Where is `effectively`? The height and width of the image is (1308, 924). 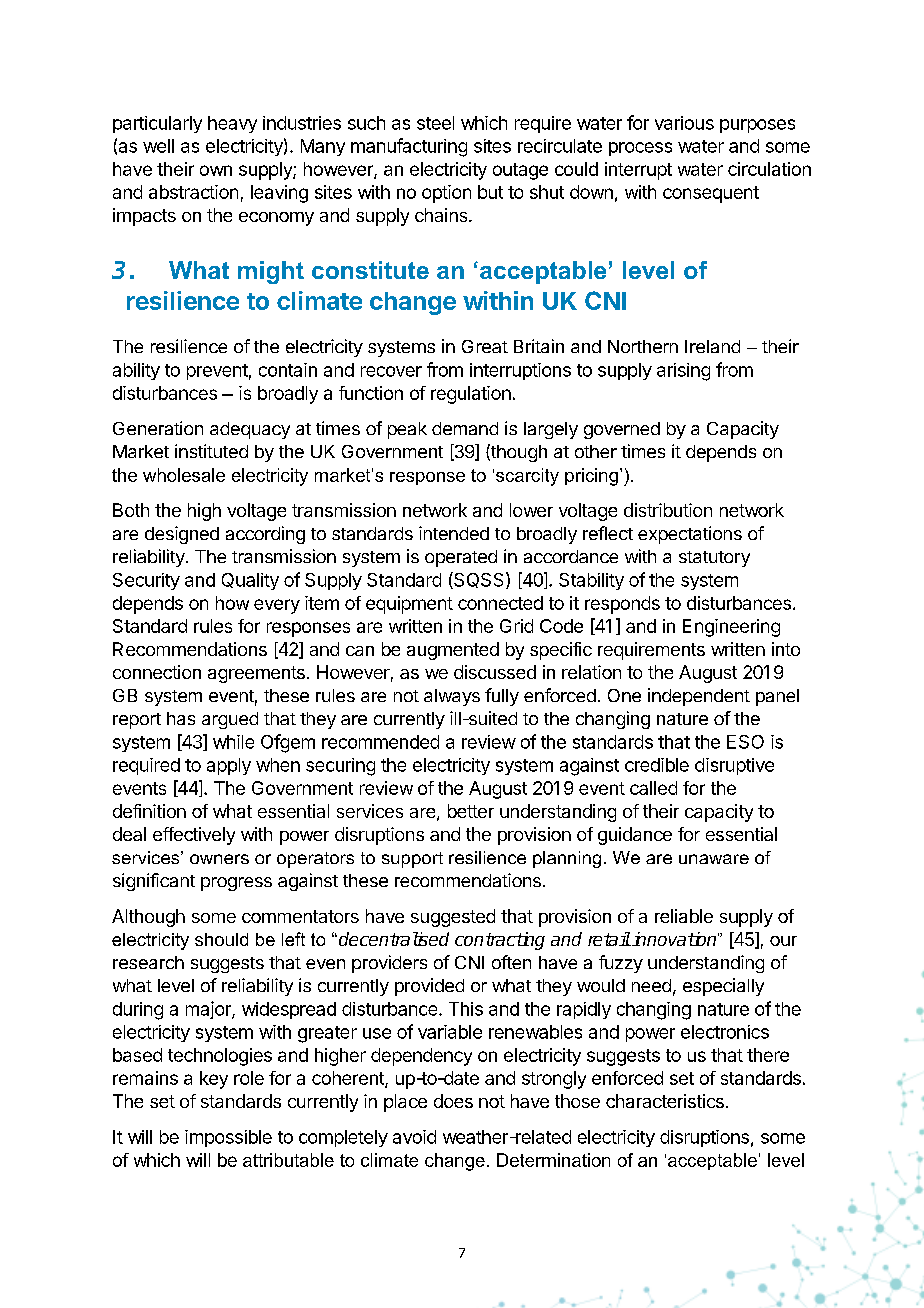 effectively is located at coordinates (194, 836).
